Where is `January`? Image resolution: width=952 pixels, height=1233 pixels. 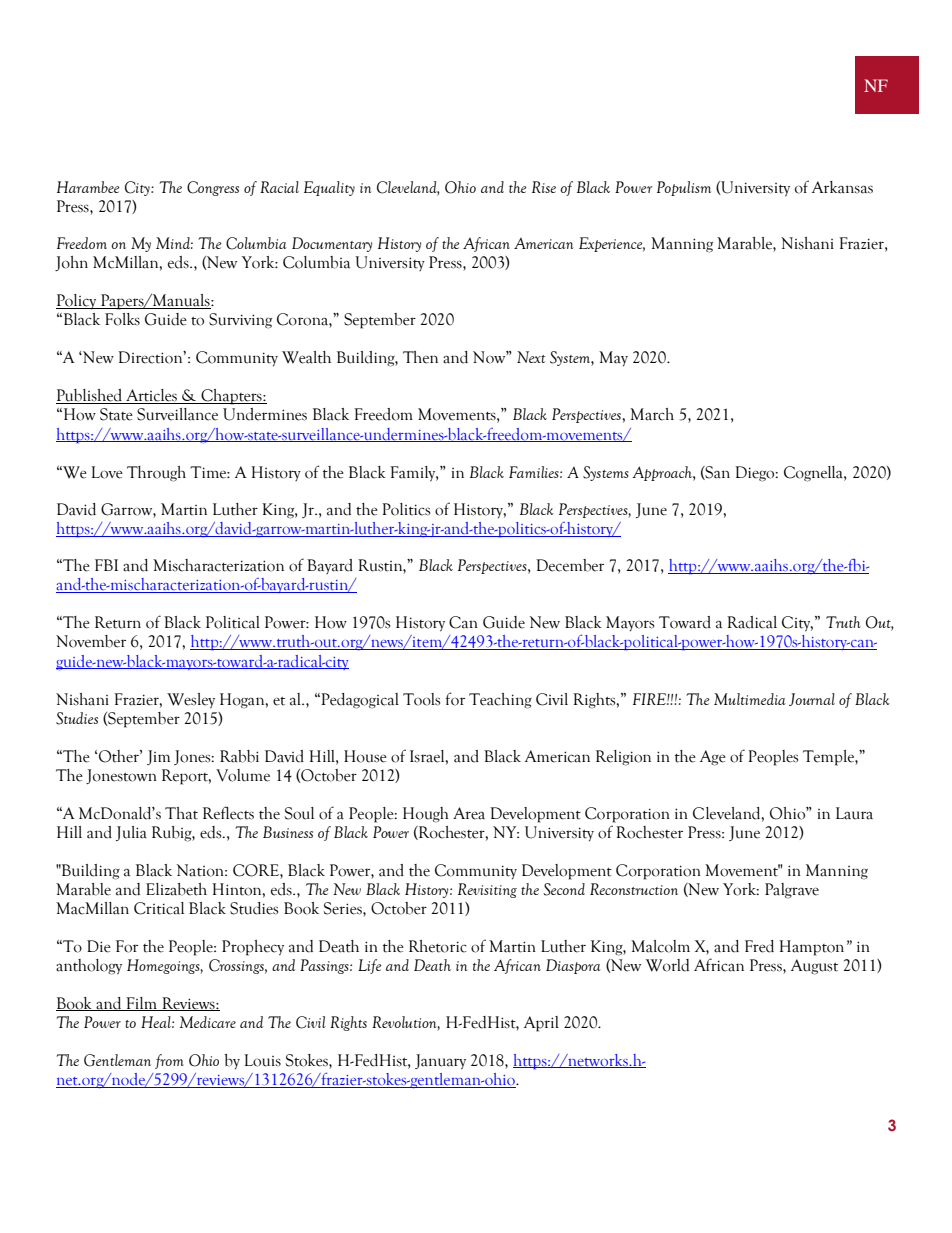
January is located at coordinates (440, 1062).
